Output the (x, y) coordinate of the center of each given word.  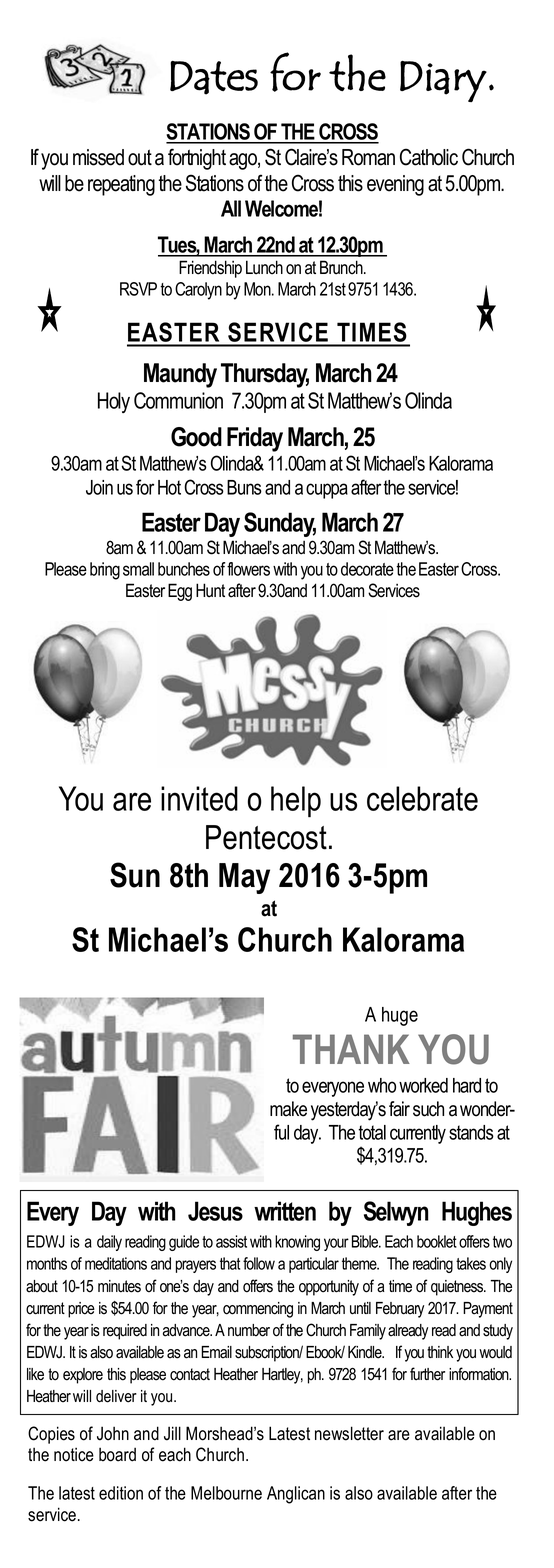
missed (98, 157)
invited (199, 798)
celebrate (422, 798)
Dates (214, 78)
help (296, 802)
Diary (443, 81)
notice (74, 1455)
